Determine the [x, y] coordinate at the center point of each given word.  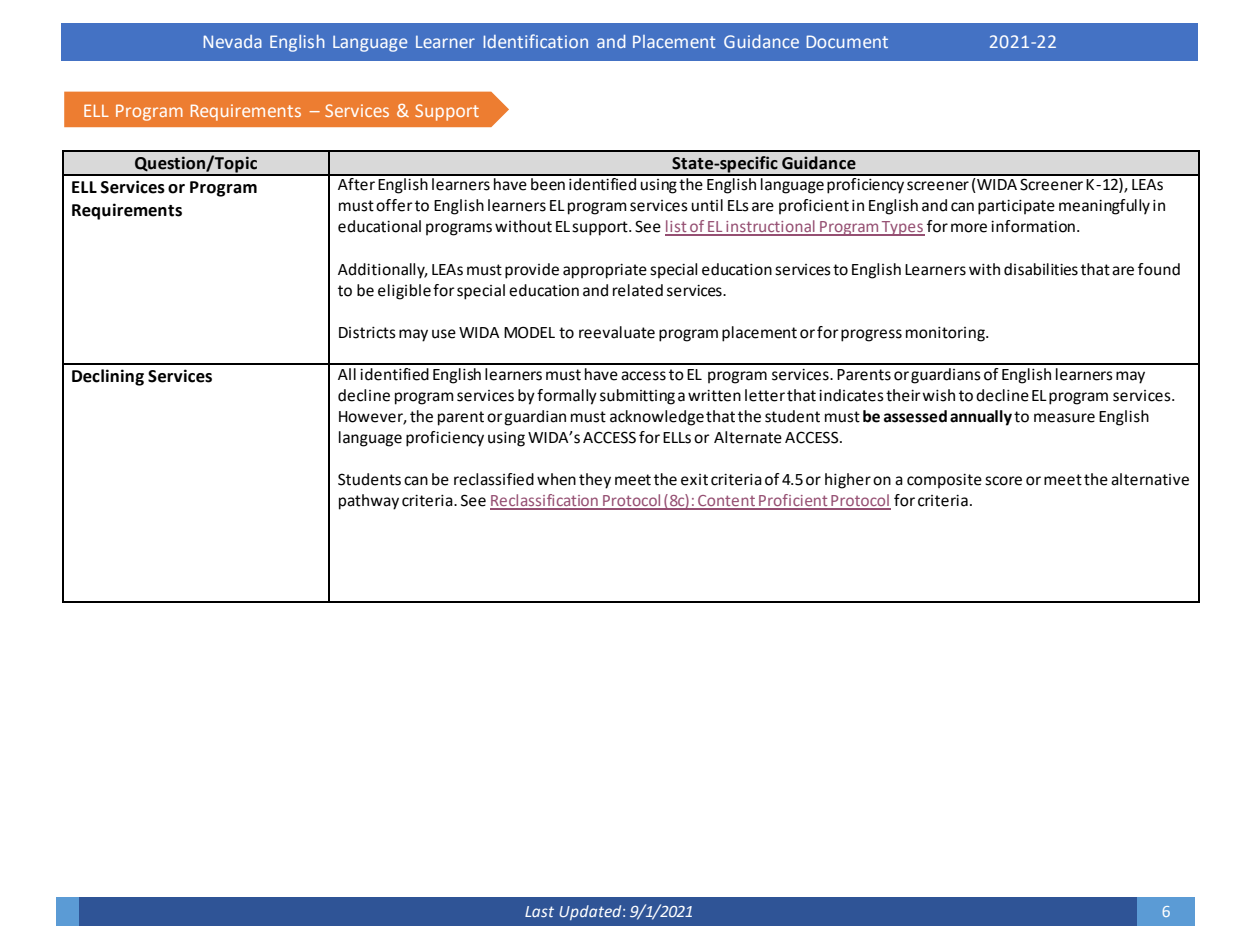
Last [539, 911]
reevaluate [617, 332]
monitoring [946, 334]
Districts [367, 333]
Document [847, 41]
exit [694, 480]
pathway [369, 502]
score [1003, 481]
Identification [536, 41]
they [595, 481]
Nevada [233, 41]
